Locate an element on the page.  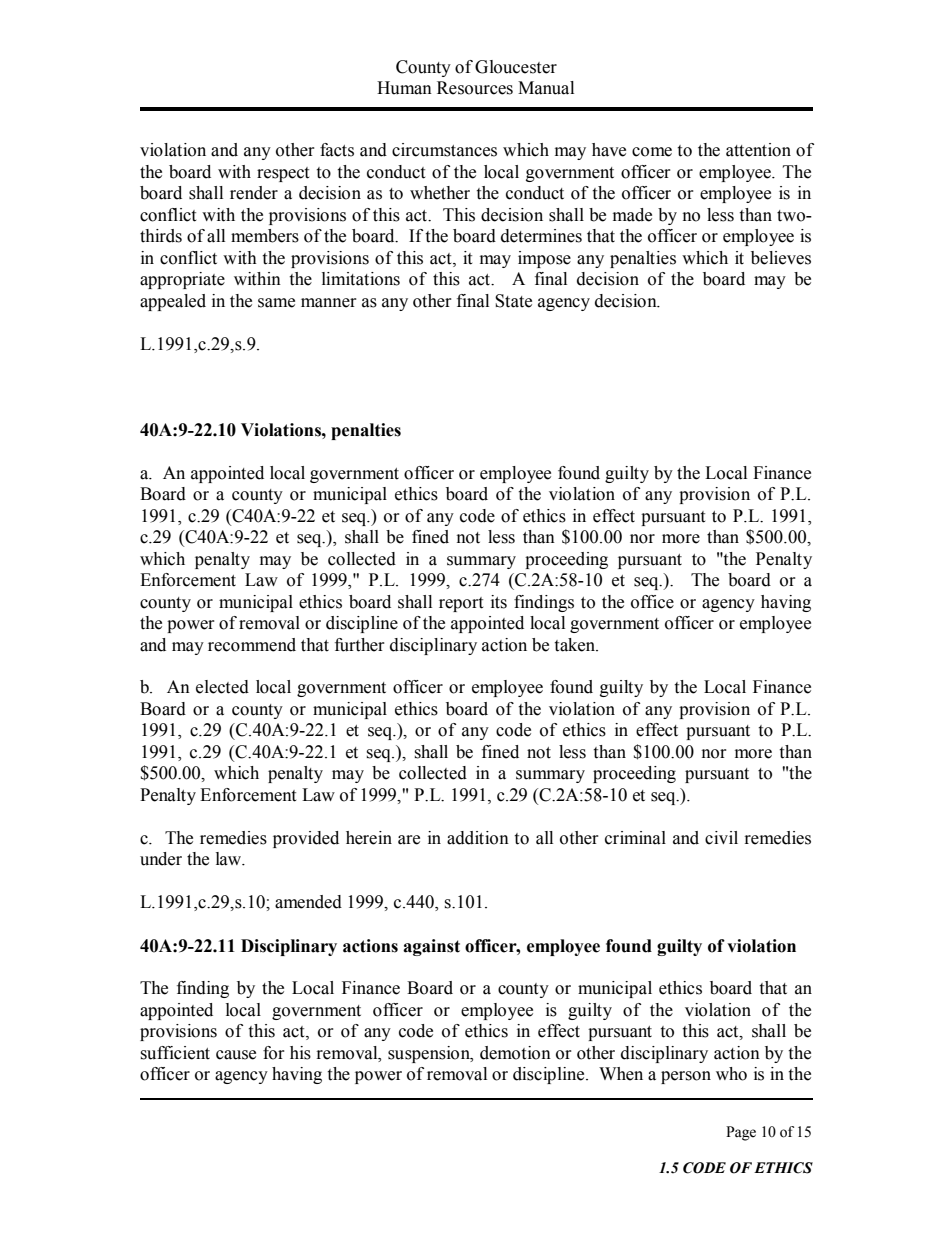
believes is located at coordinates (781, 258).
